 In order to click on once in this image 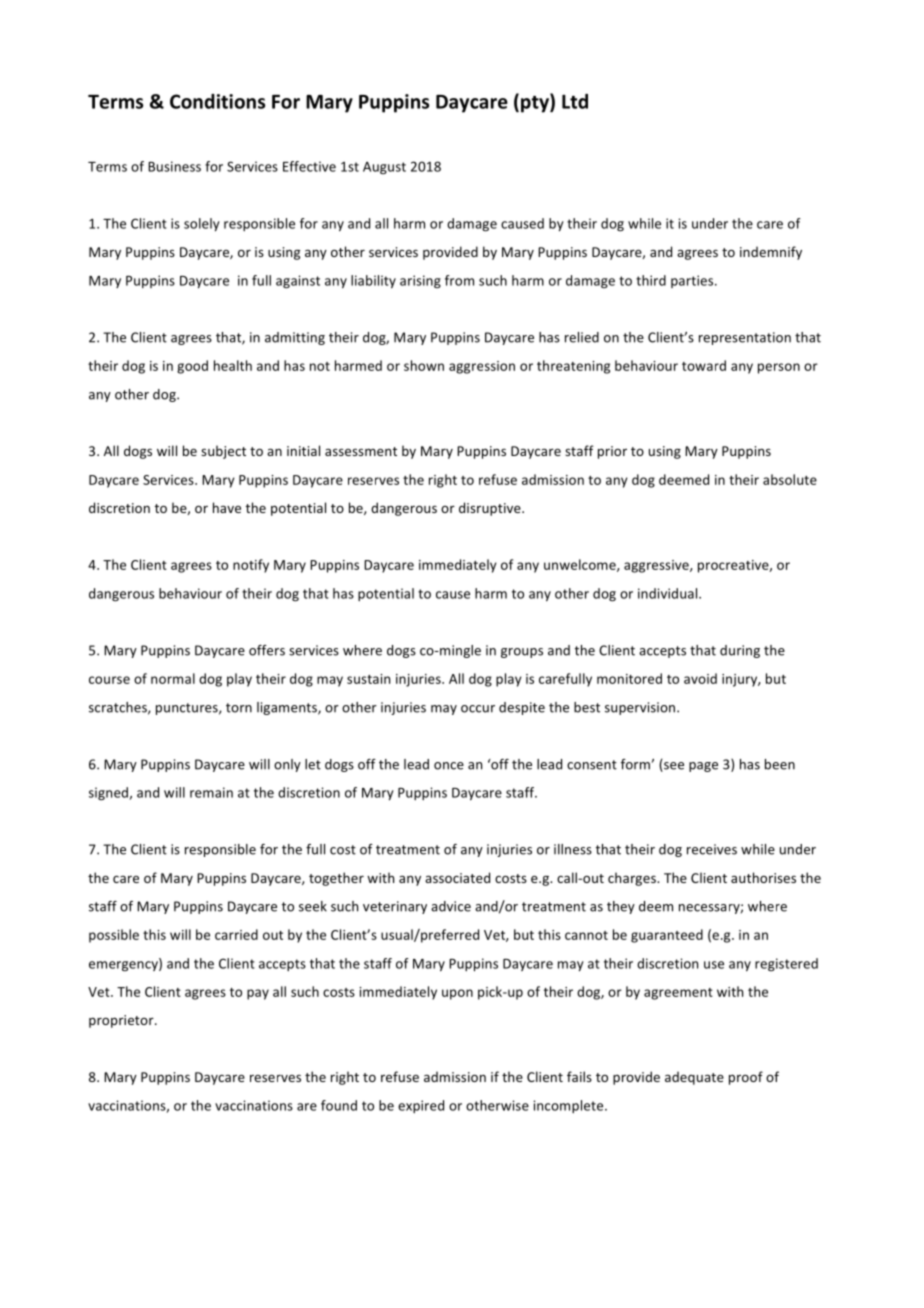, I will do `click(449, 766)`.
